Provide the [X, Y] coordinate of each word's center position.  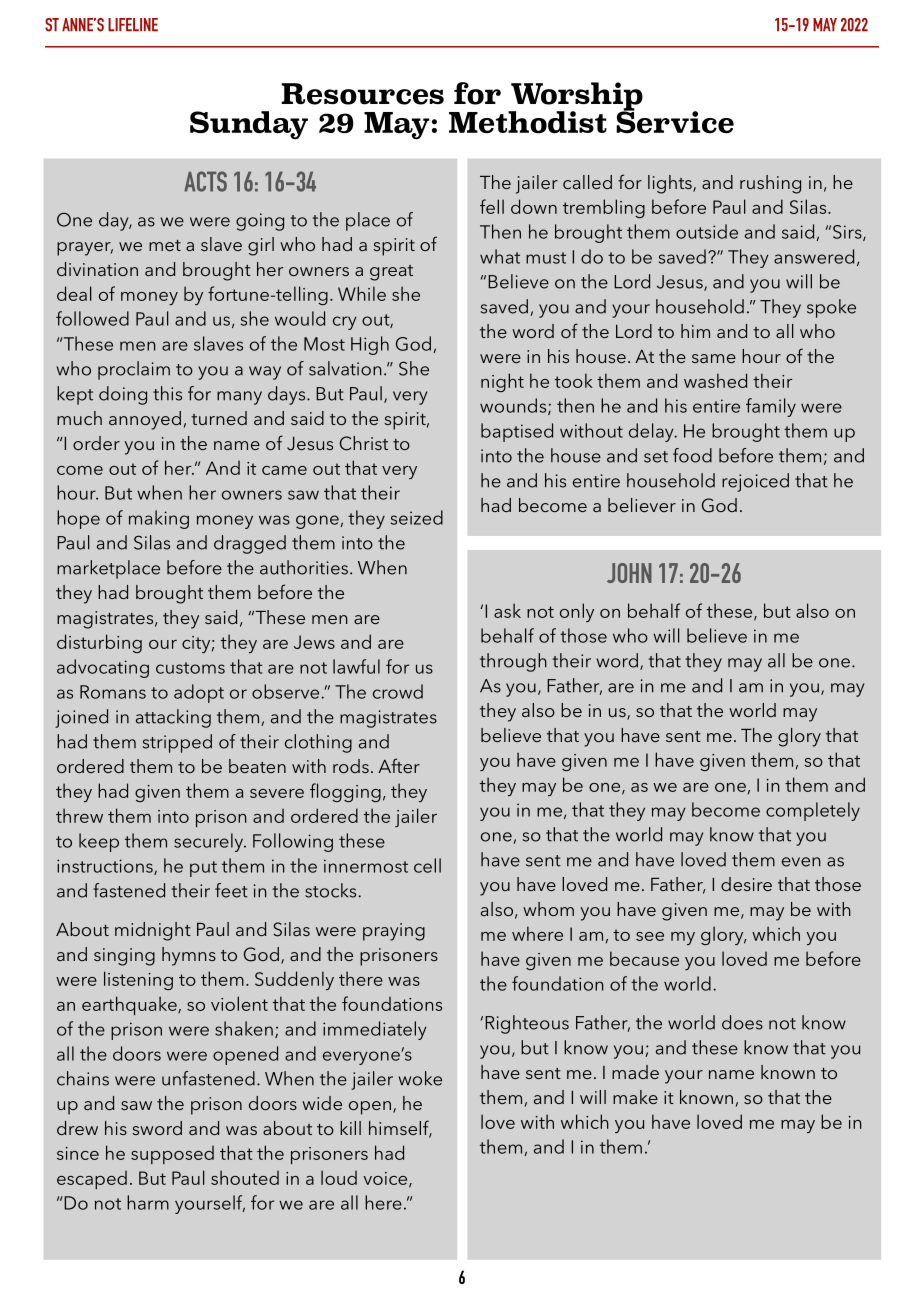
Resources [362, 94]
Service [675, 121]
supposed [172, 1155]
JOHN [629, 573]
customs [190, 668]
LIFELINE [133, 25]
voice [386, 1179]
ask [507, 610]
